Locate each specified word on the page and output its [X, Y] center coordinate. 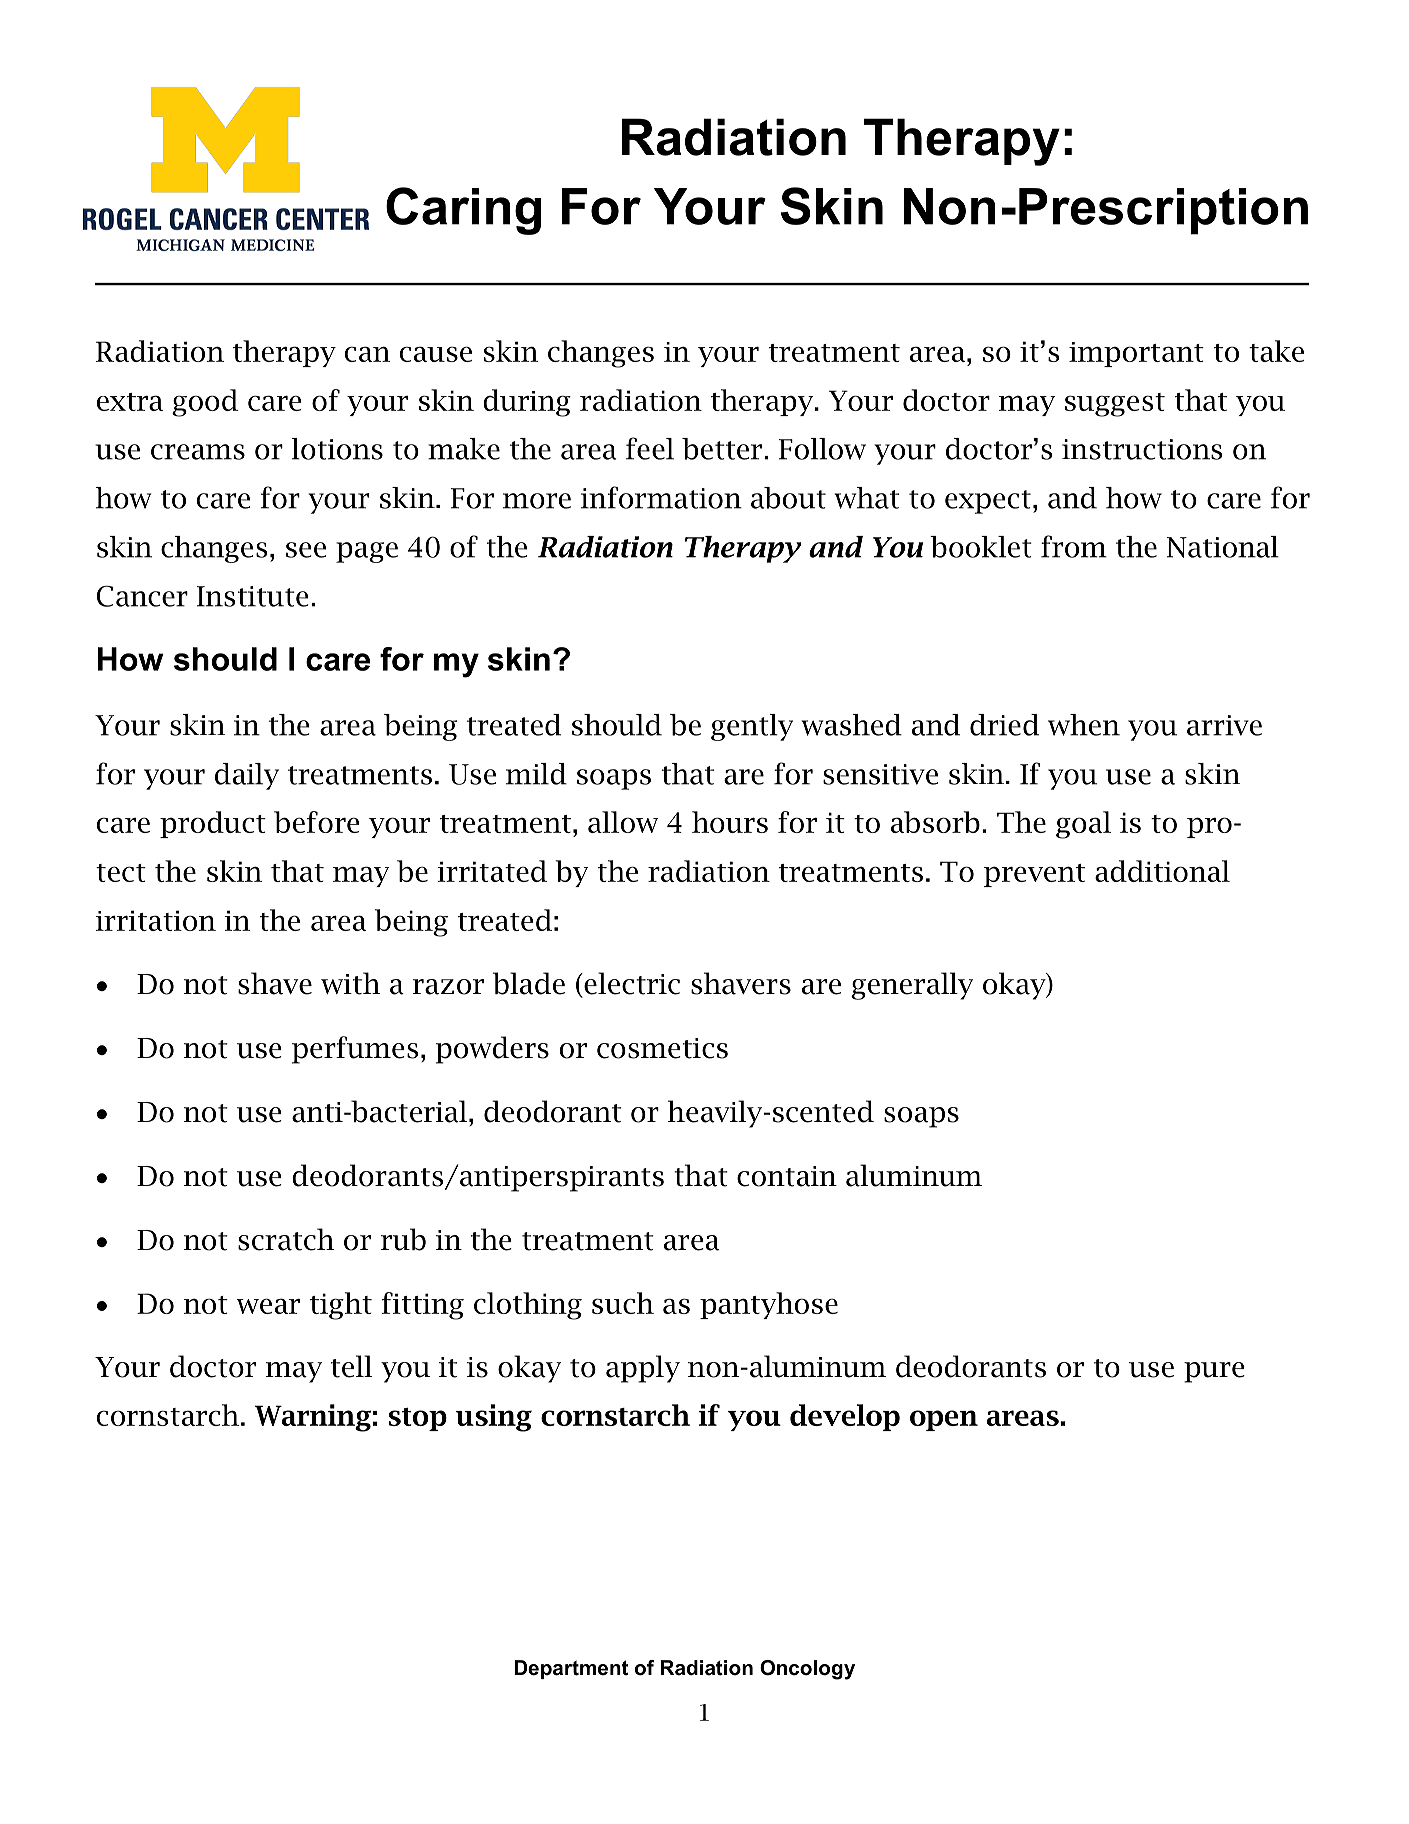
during [527, 403]
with [350, 983]
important [1136, 354]
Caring [463, 211]
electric [631, 983]
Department [571, 1669]
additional [1162, 871]
